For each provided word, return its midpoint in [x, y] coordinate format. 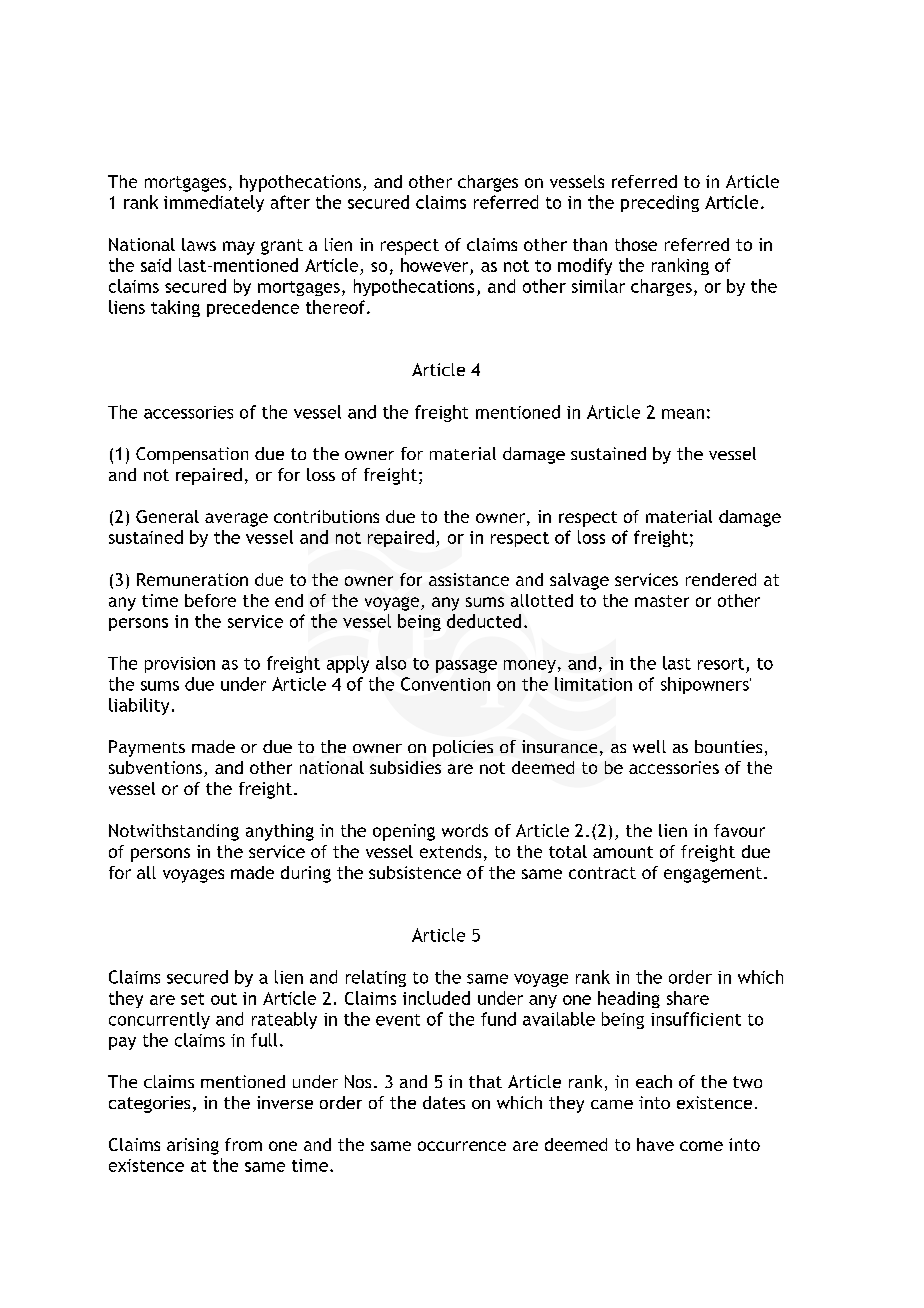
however [434, 265]
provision [180, 665]
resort [721, 664]
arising [193, 1146]
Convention [445, 684]
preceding [660, 203]
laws [199, 244]
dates [444, 1102]
